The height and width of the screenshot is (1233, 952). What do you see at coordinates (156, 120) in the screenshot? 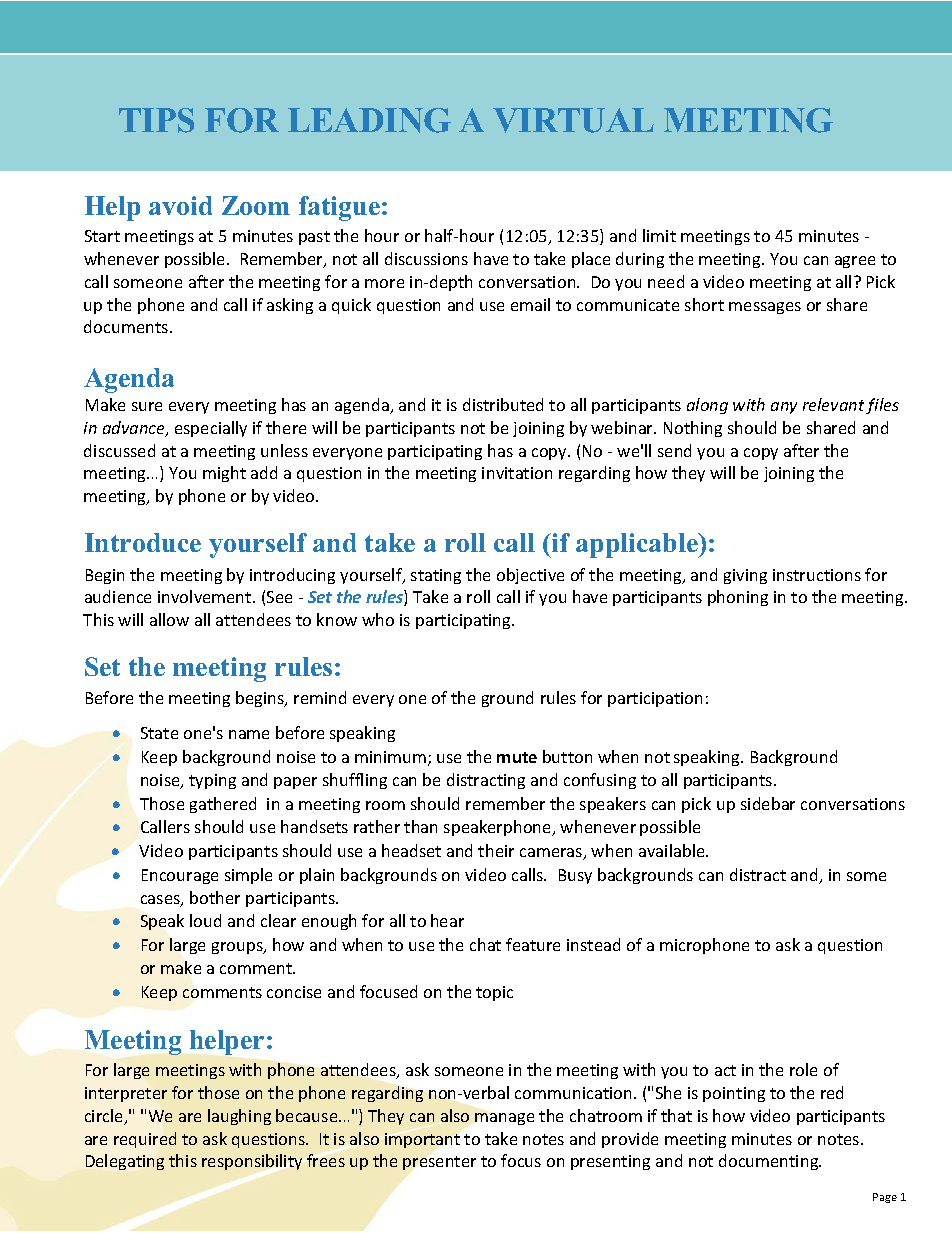
I see `TIPS` at bounding box center [156, 120].
